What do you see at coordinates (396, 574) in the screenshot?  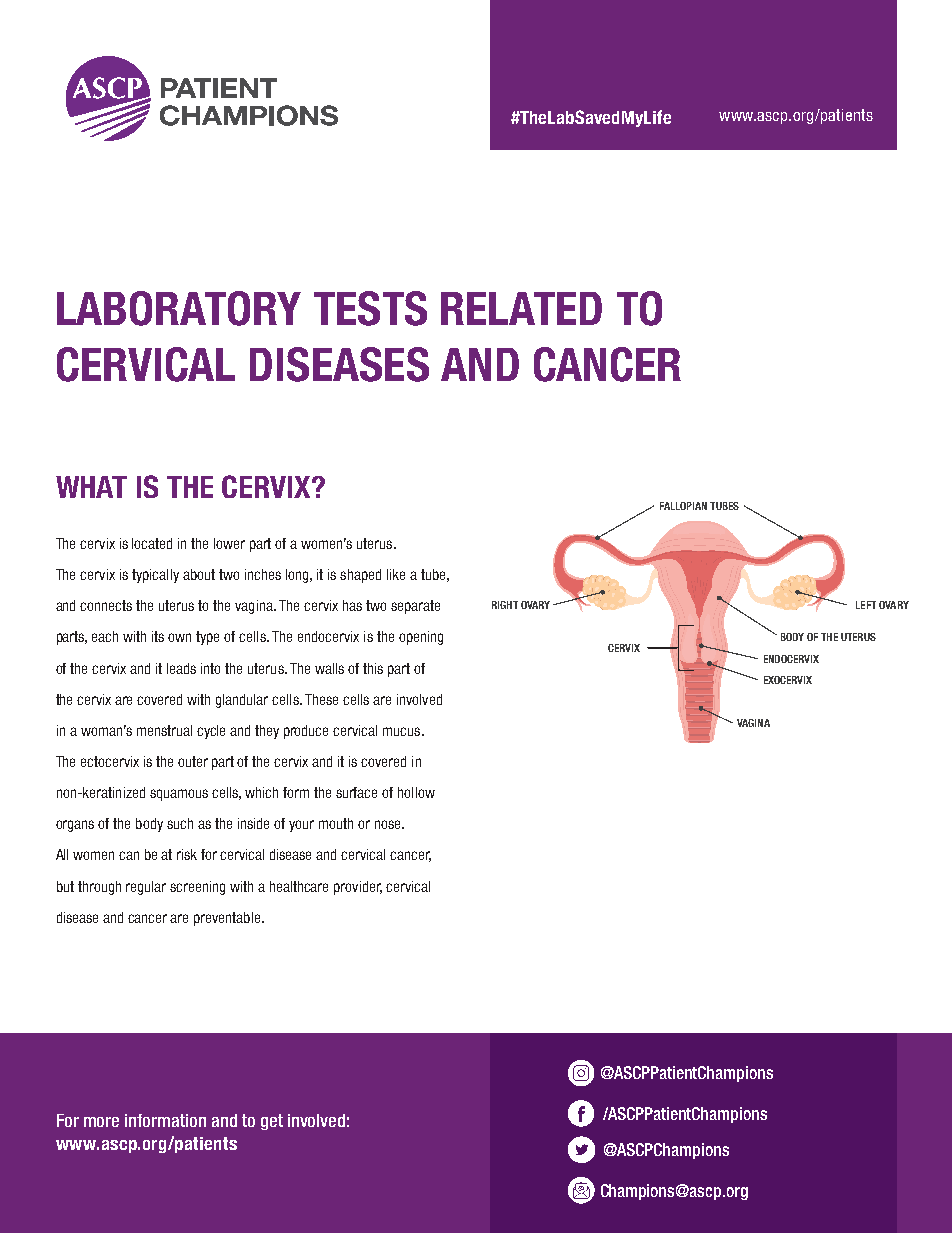 I see `like` at bounding box center [396, 574].
